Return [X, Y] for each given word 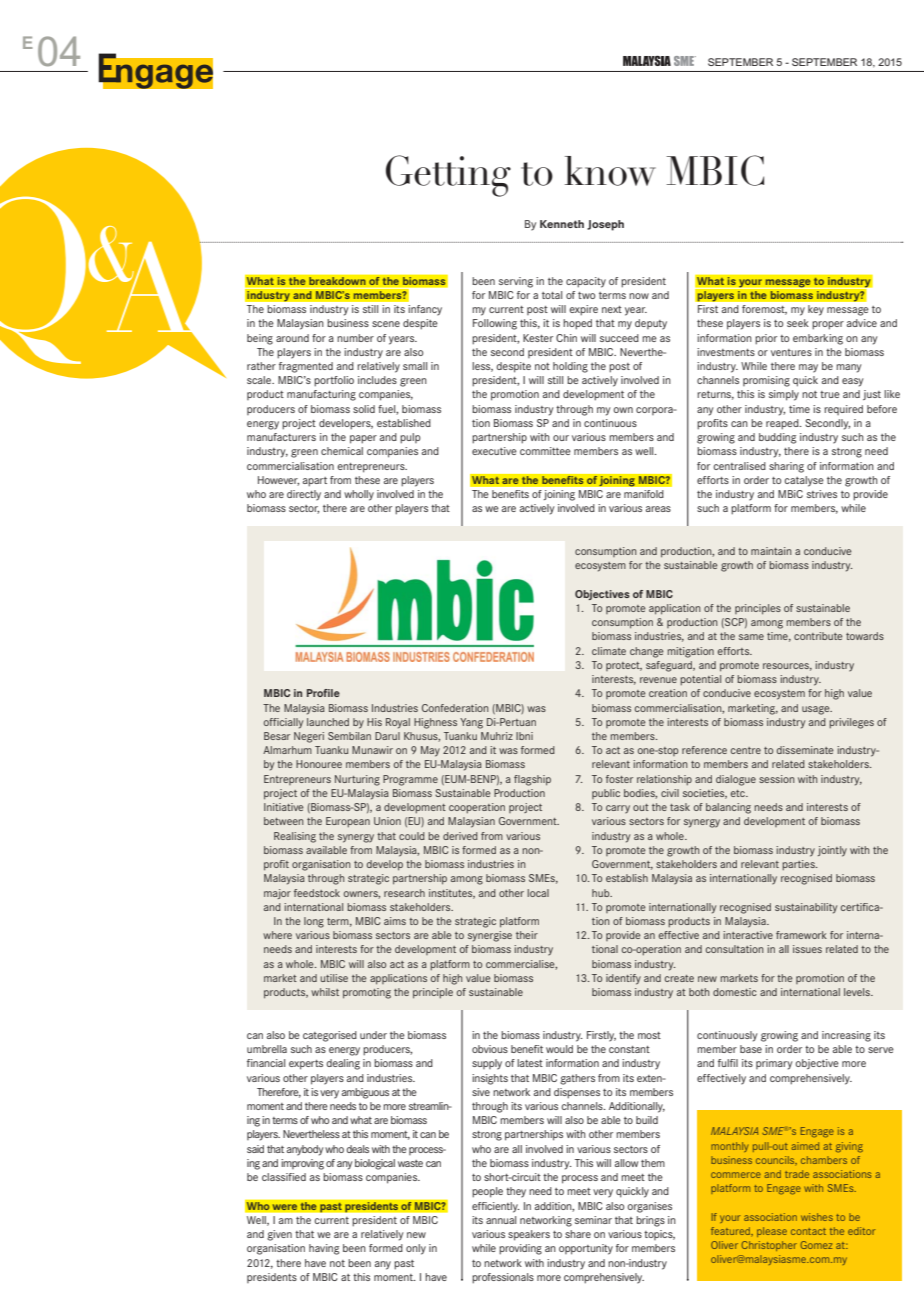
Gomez [816, 1245]
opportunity [586, 1249]
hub [602, 893]
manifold [644, 494]
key [816, 310]
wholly [359, 495]
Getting [448, 176]
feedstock [317, 893]
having [324, 1249]
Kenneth [562, 224]
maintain [771, 551]
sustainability [806, 908]
